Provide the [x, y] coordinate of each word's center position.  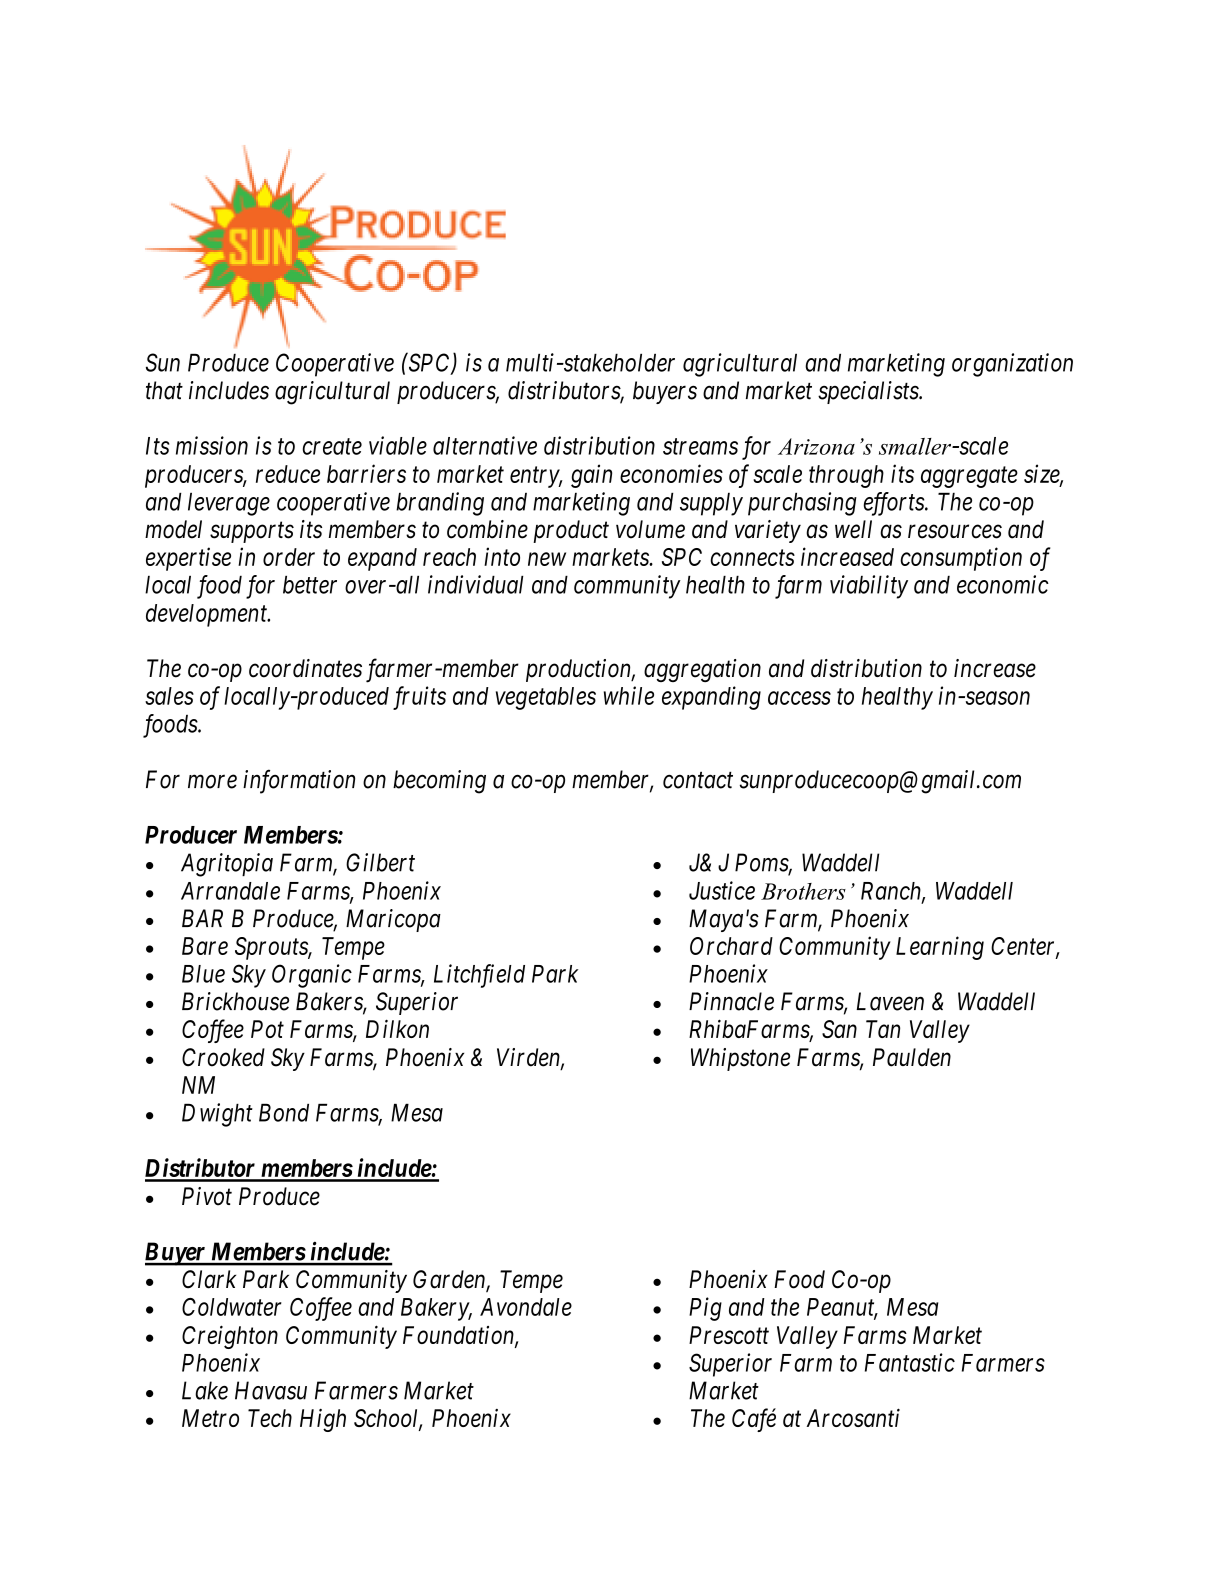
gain [591, 476]
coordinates [305, 668]
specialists [869, 392]
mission [212, 445]
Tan [883, 1029]
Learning [940, 948]
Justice [722, 890]
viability [869, 587]
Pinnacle [731, 1001]
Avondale [526, 1307]
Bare [205, 946]
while [629, 695]
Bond [284, 1112]
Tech [270, 1418]
